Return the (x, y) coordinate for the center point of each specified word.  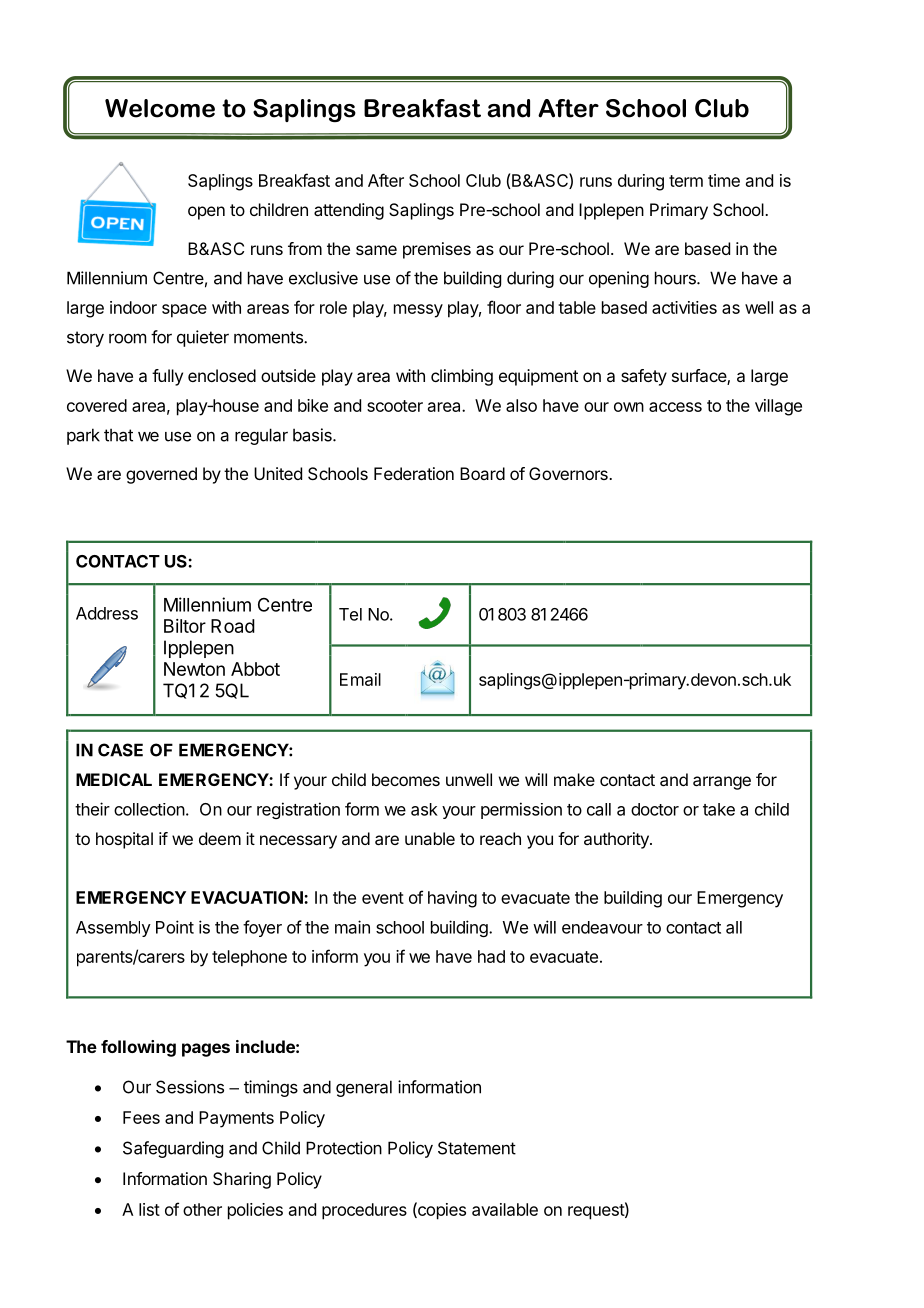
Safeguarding (173, 1149)
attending (349, 211)
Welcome (160, 108)
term (686, 181)
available (505, 1209)
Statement (477, 1148)
